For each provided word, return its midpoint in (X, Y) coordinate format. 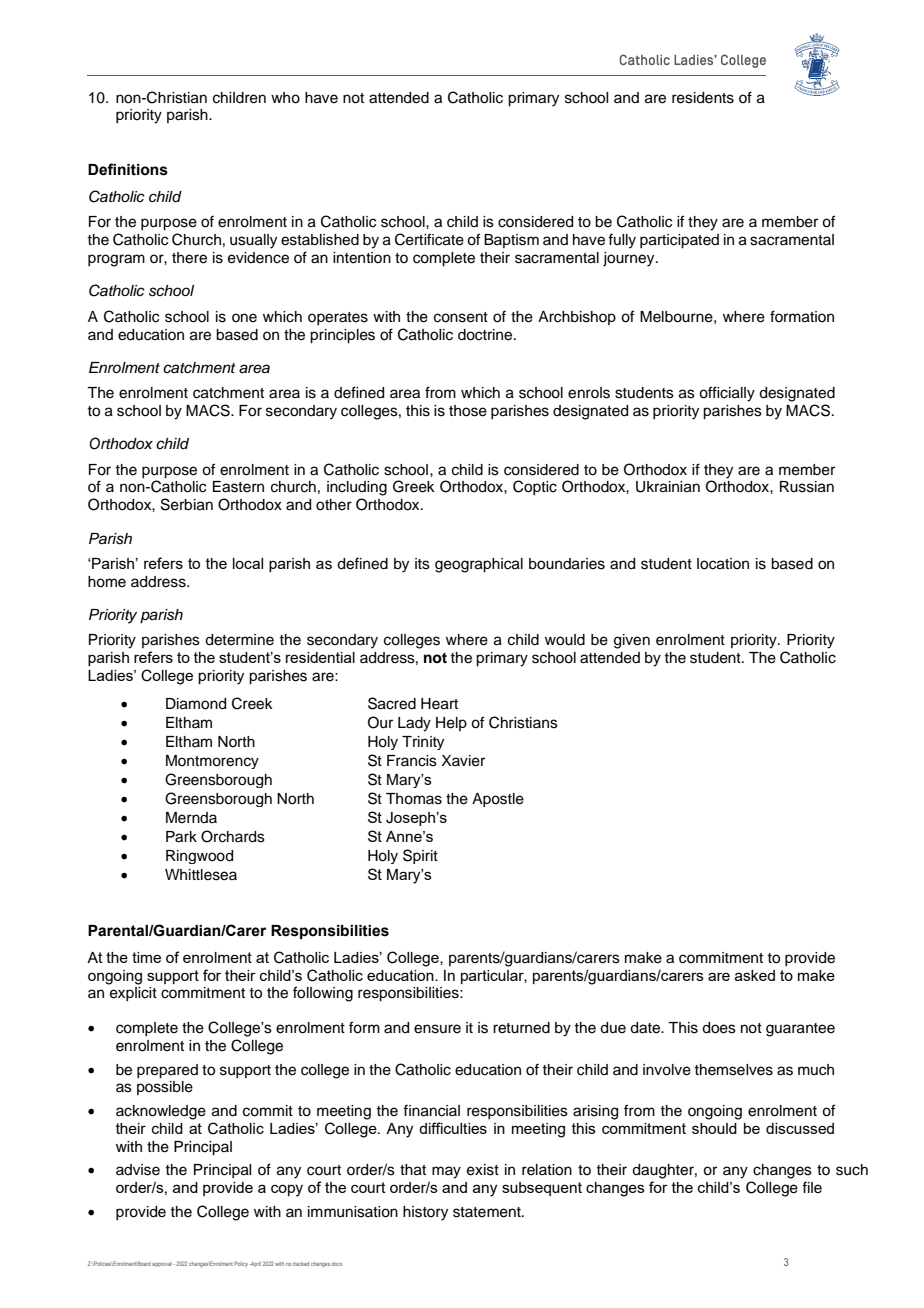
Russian (807, 487)
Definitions (128, 169)
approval (162, 1264)
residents (703, 98)
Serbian (187, 504)
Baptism (511, 241)
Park (181, 837)
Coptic (535, 487)
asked (755, 975)
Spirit (420, 856)
